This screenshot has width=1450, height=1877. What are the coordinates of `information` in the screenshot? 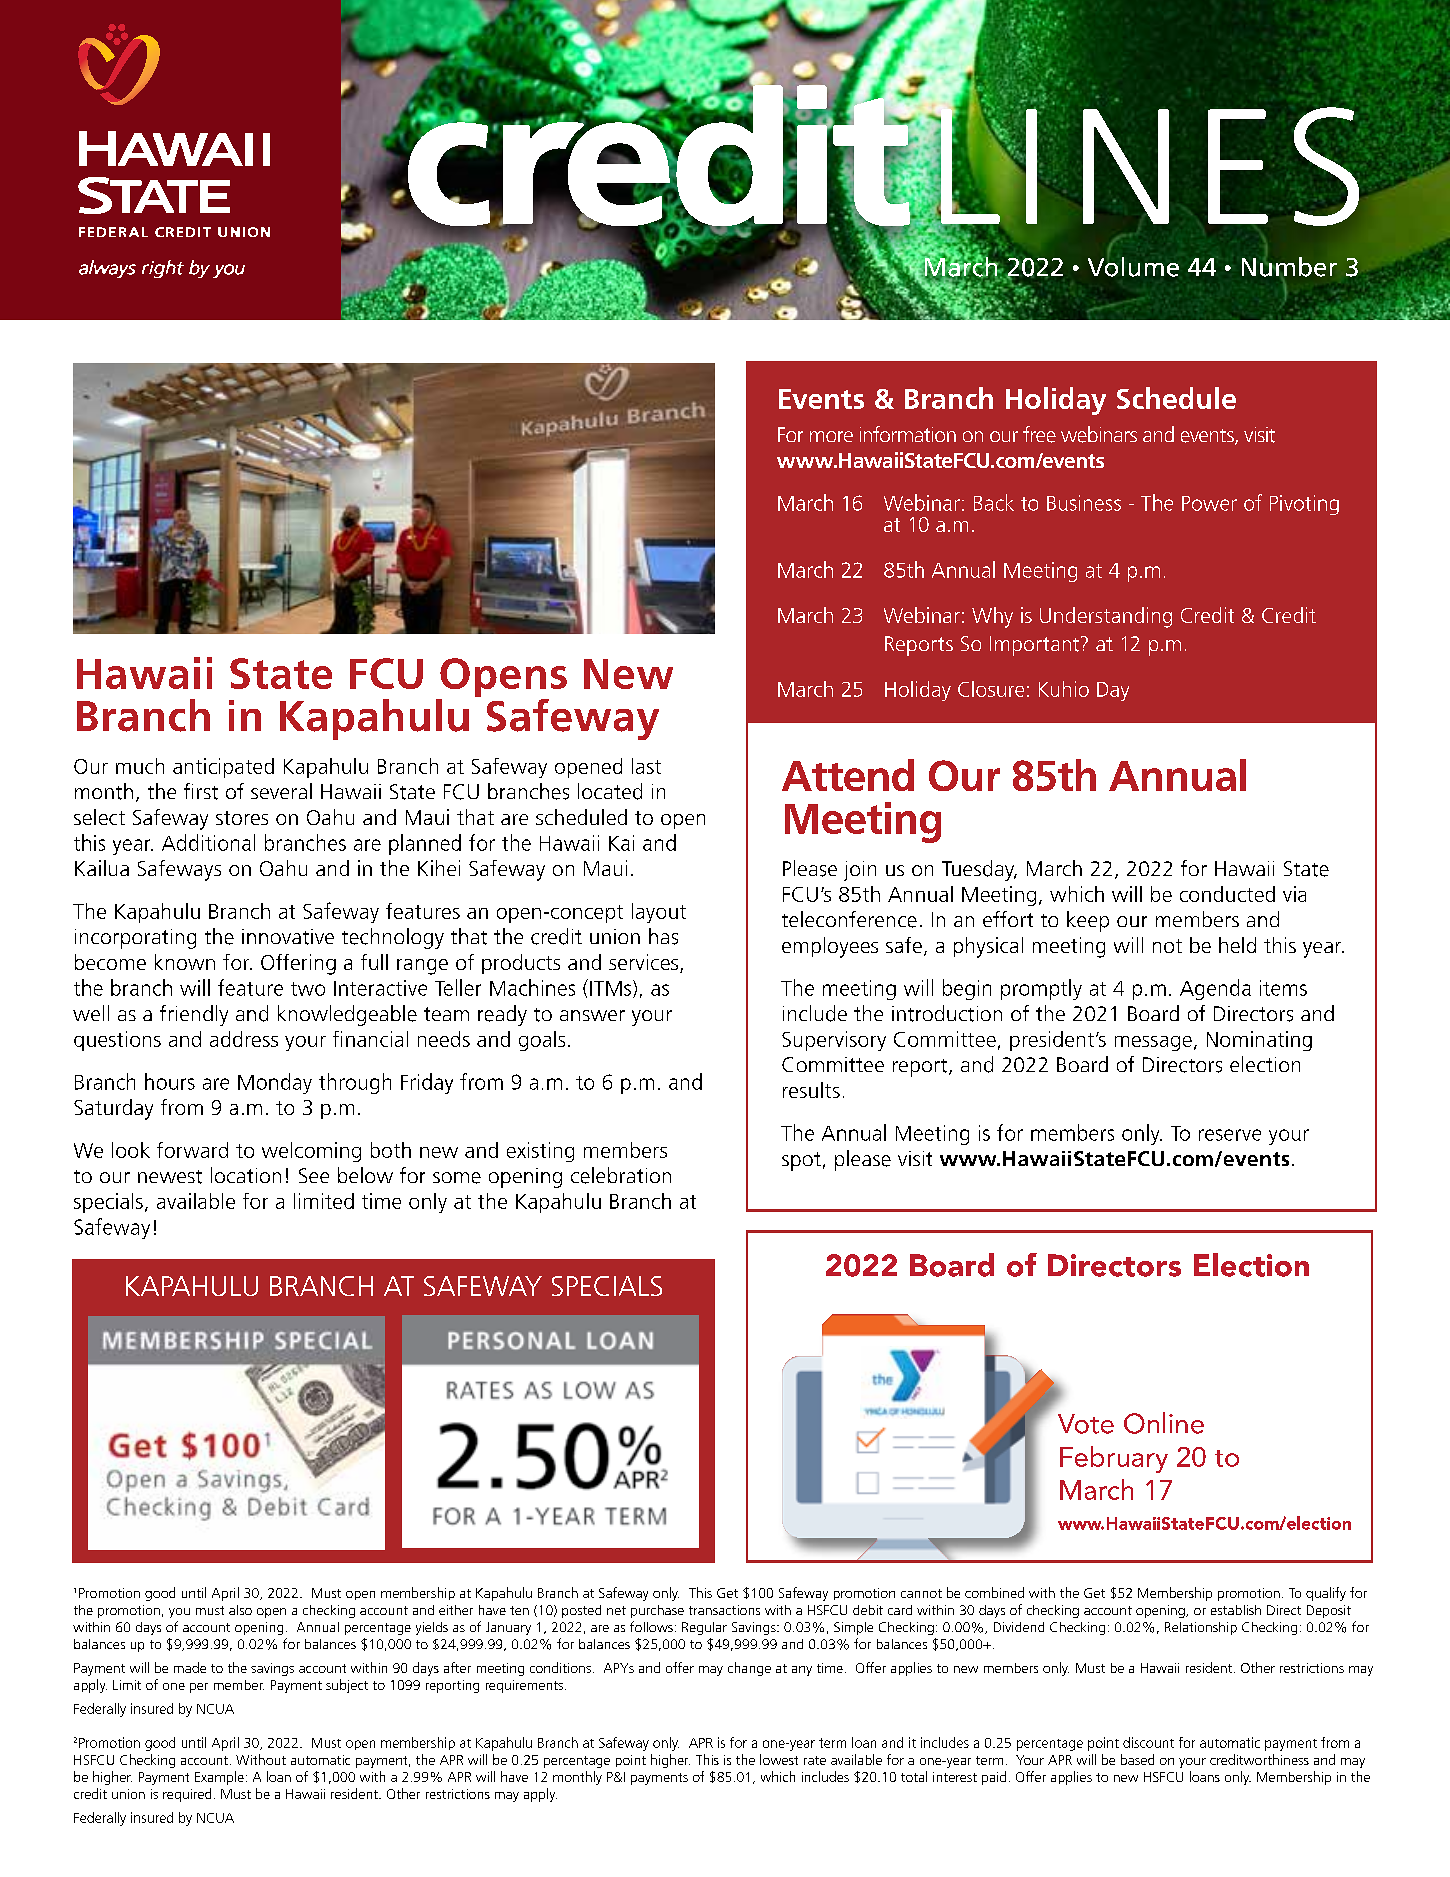 It's located at (908, 434).
